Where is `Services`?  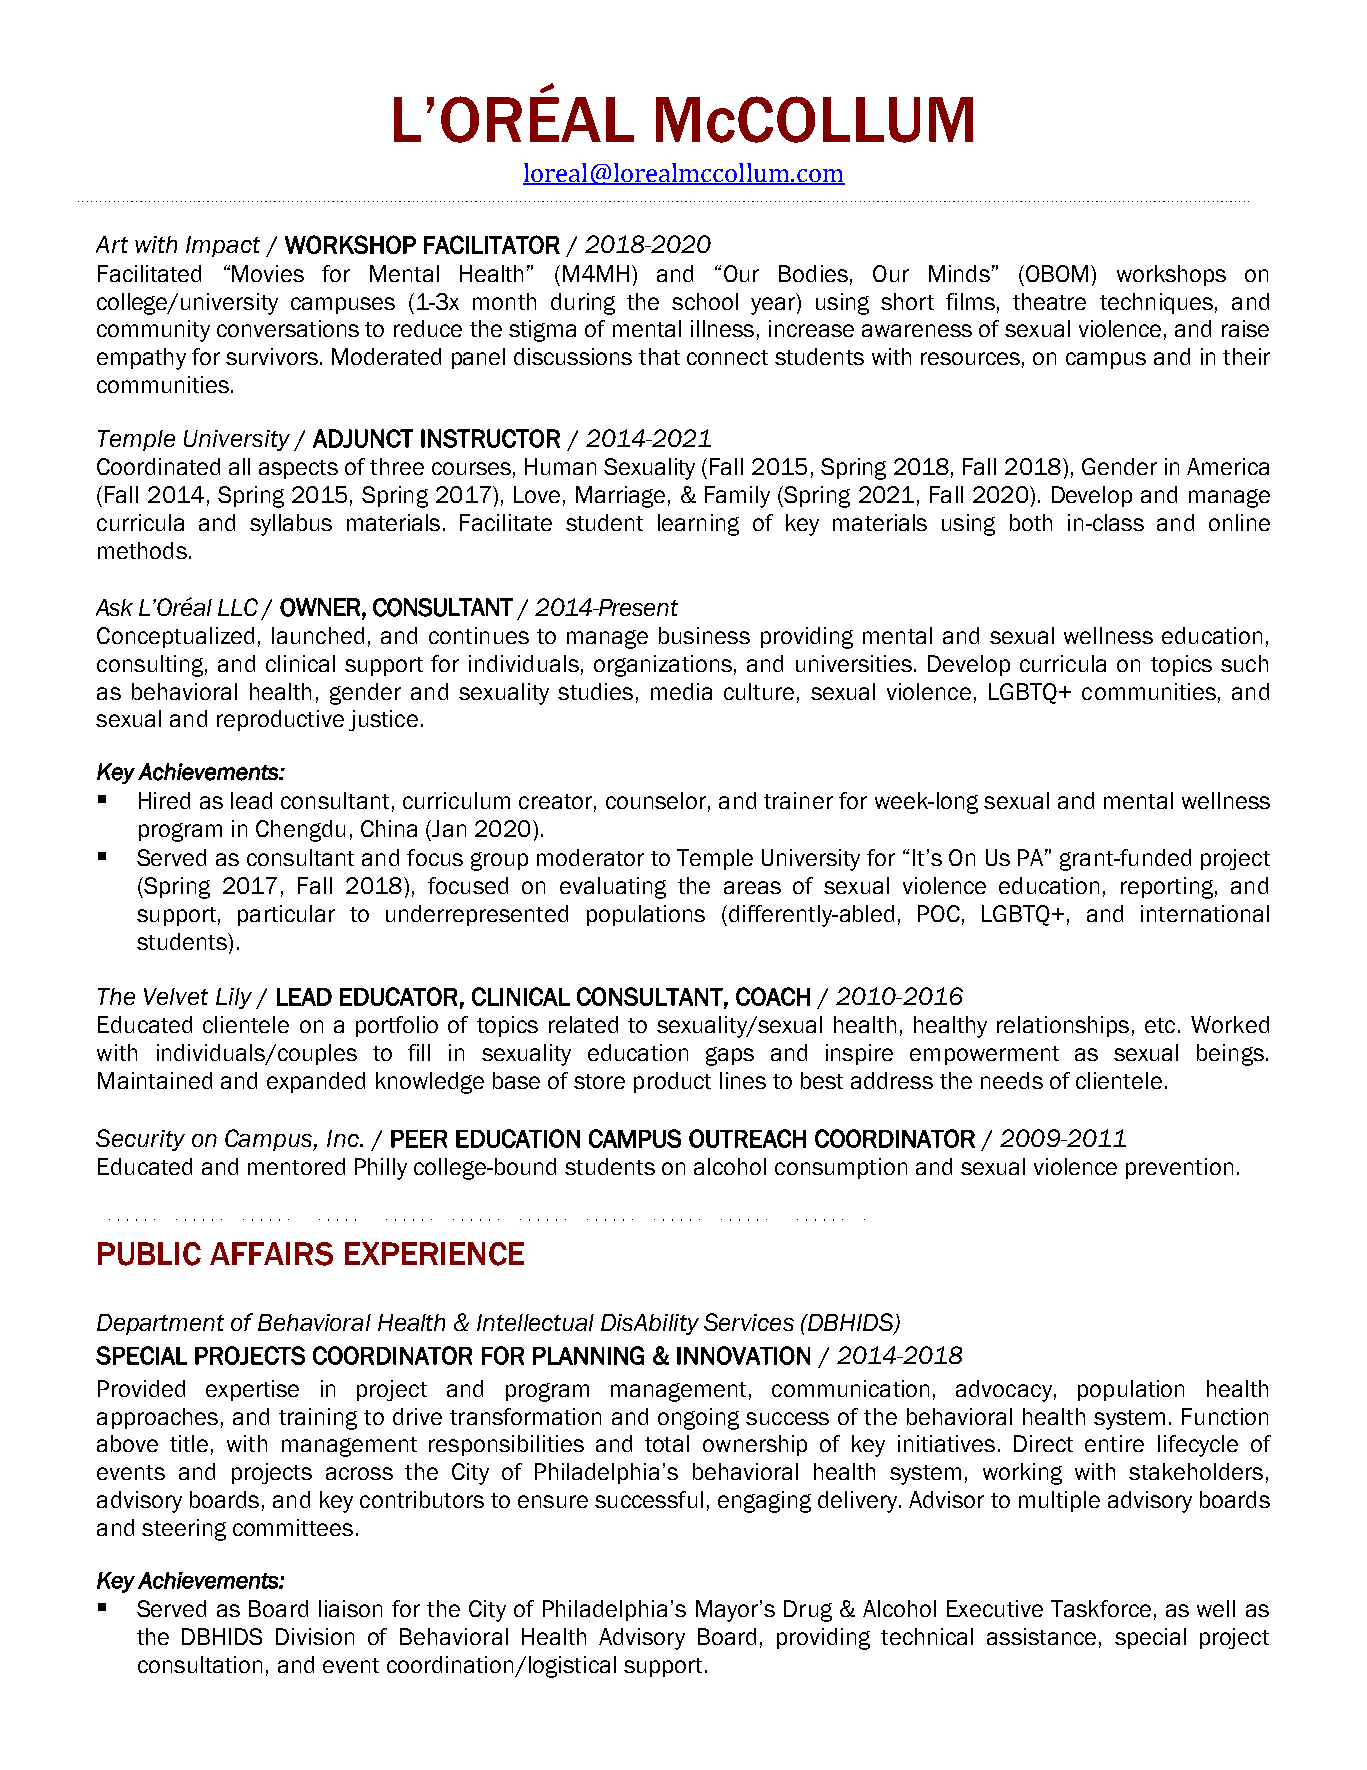 Services is located at coordinates (749, 1322).
